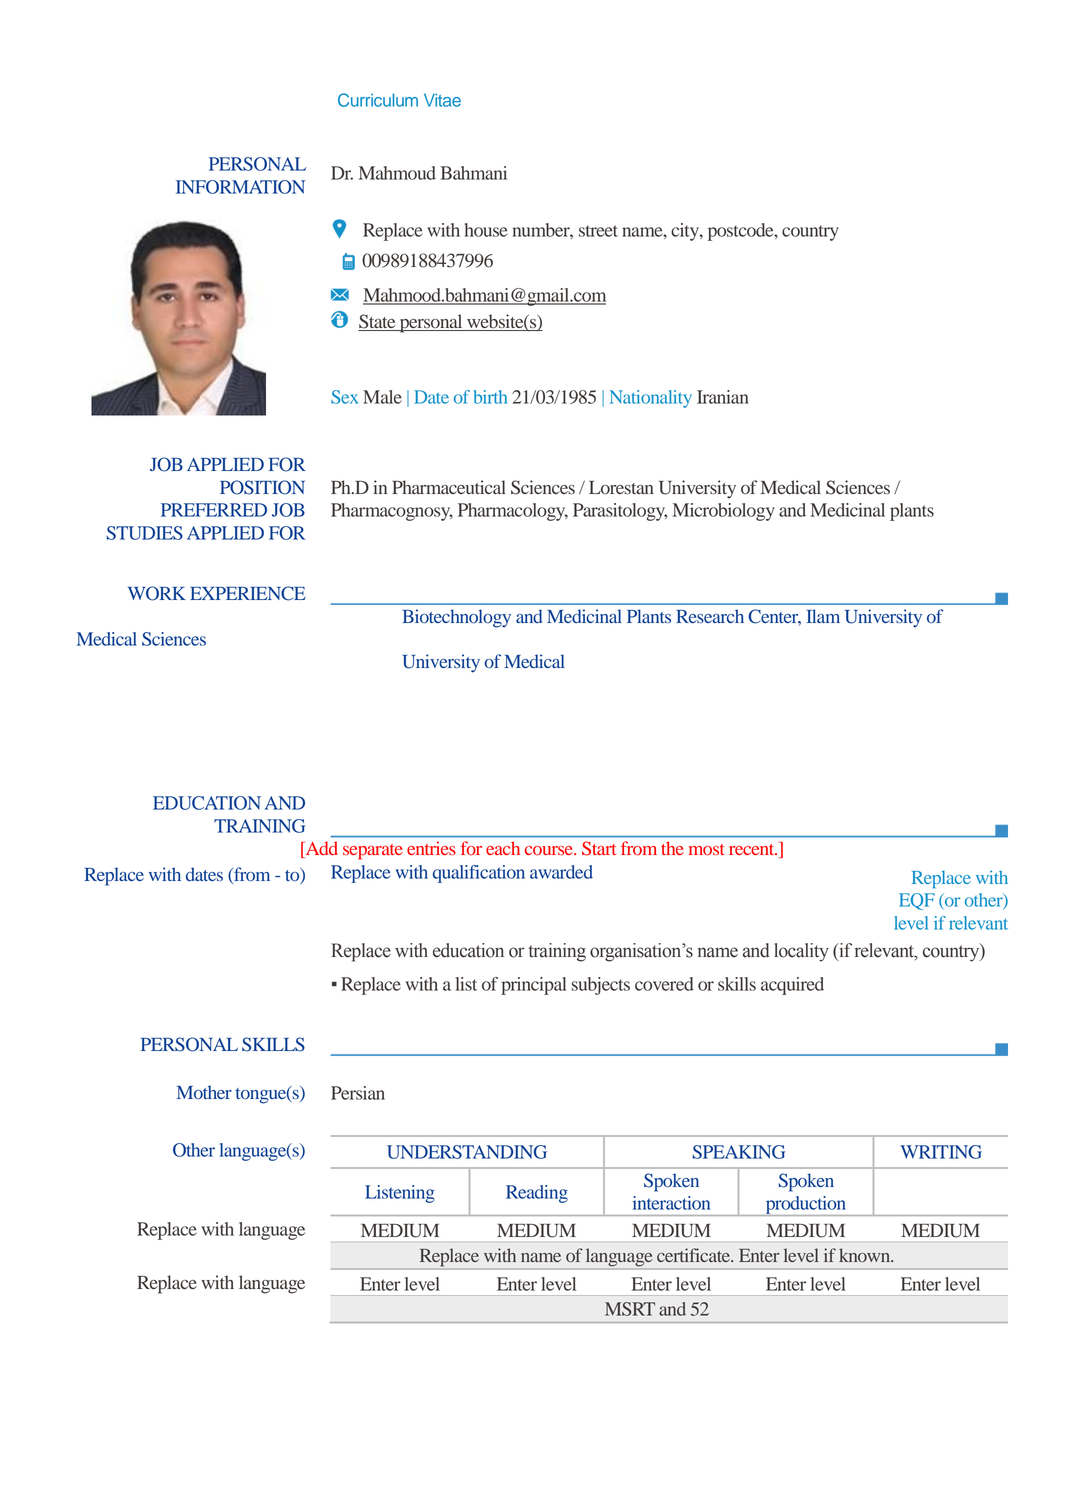 The width and height of the document is (1069, 1512). I want to click on street, so click(598, 231).
